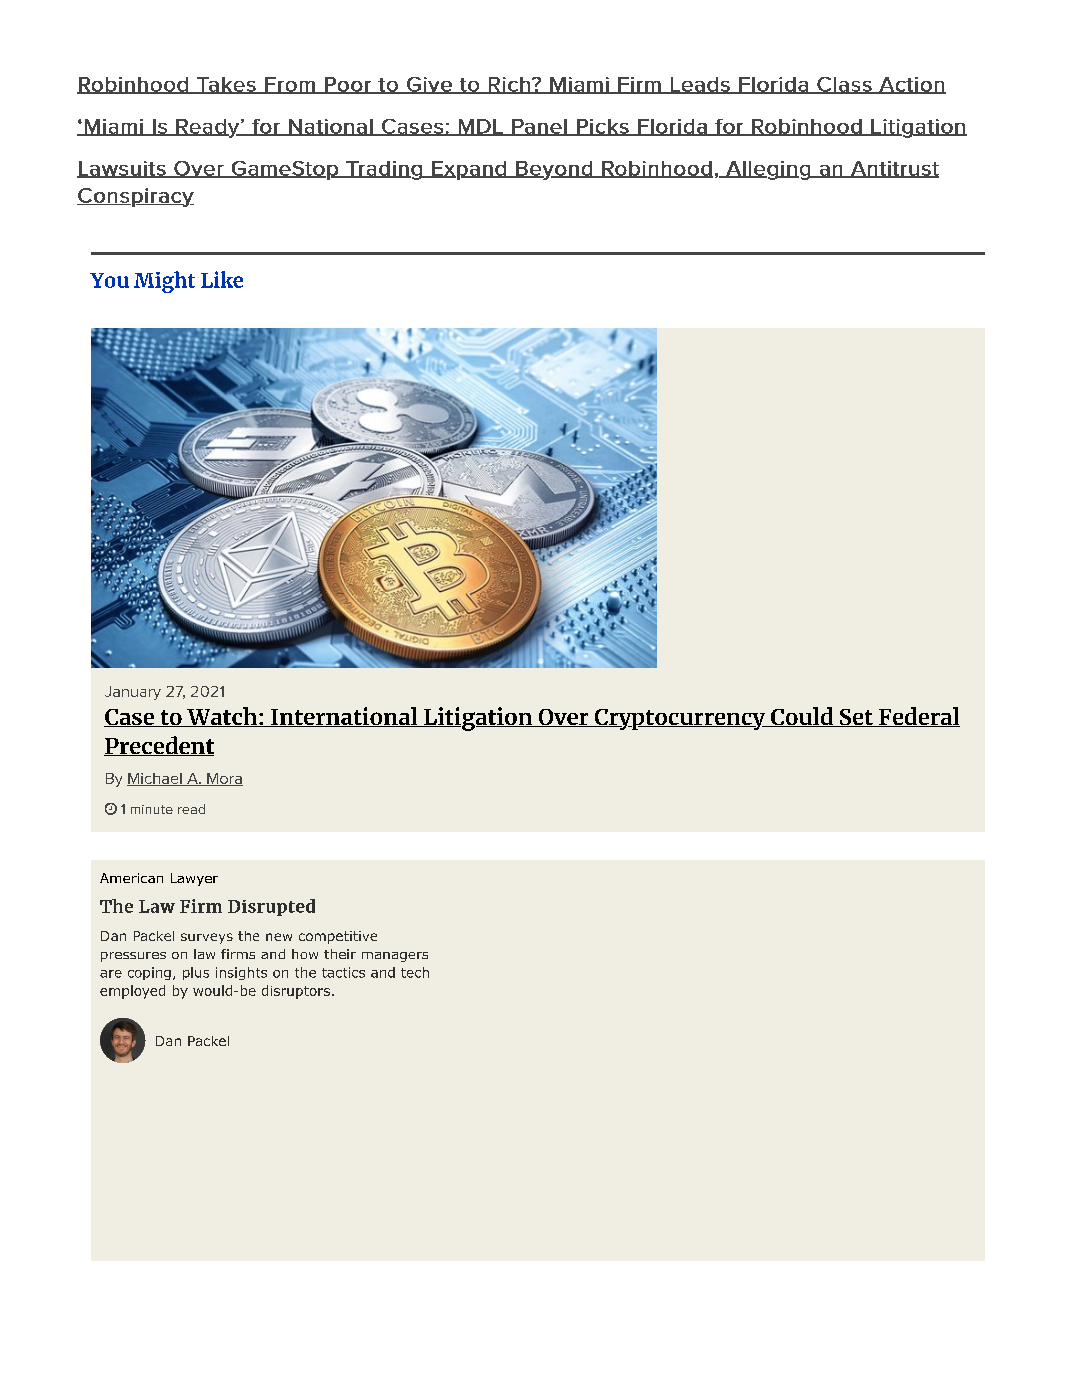 This screenshot has width=1076, height=1392. I want to click on managers, so click(395, 957).
